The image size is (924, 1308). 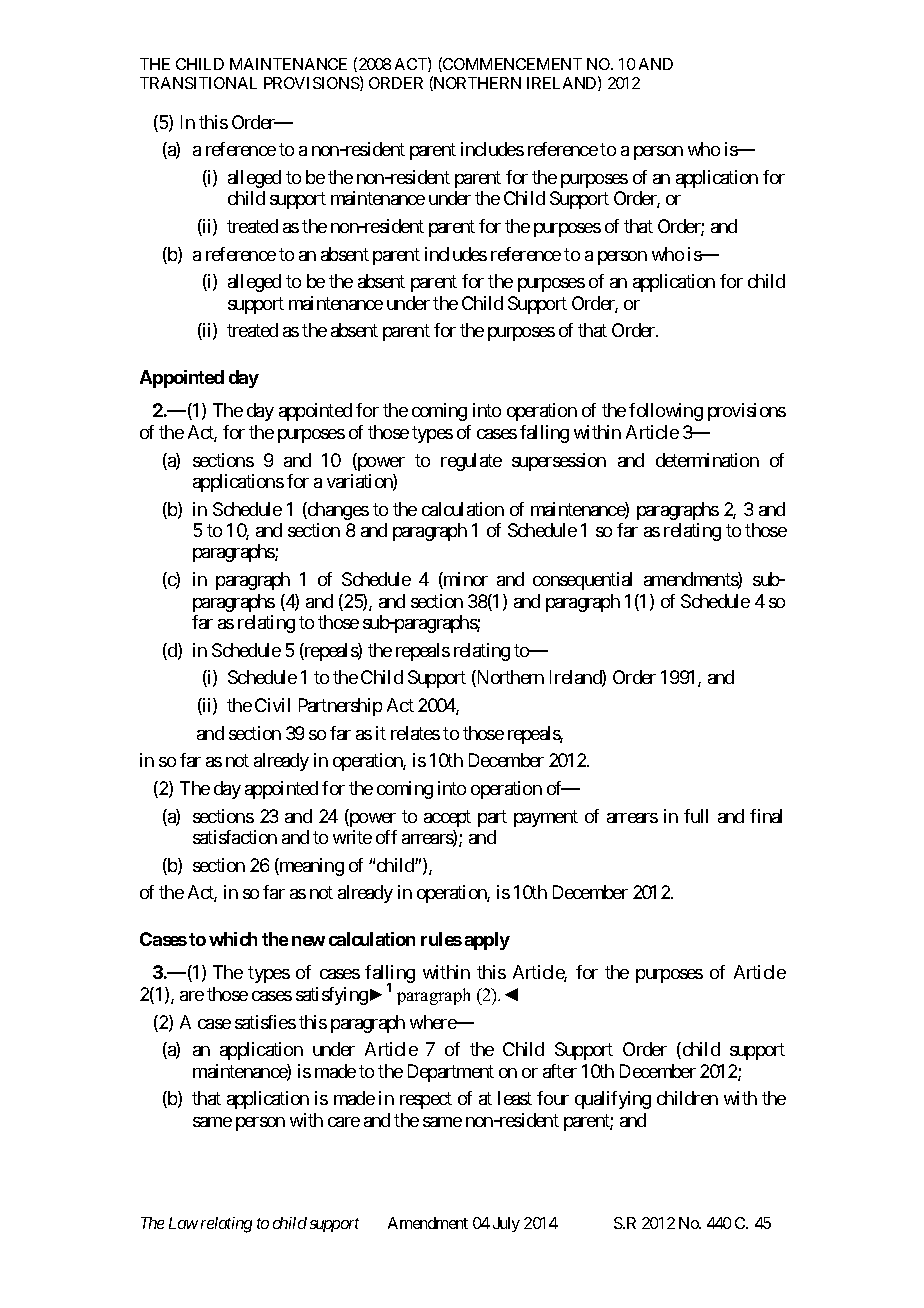 I want to click on changes, so click(x=337, y=511).
